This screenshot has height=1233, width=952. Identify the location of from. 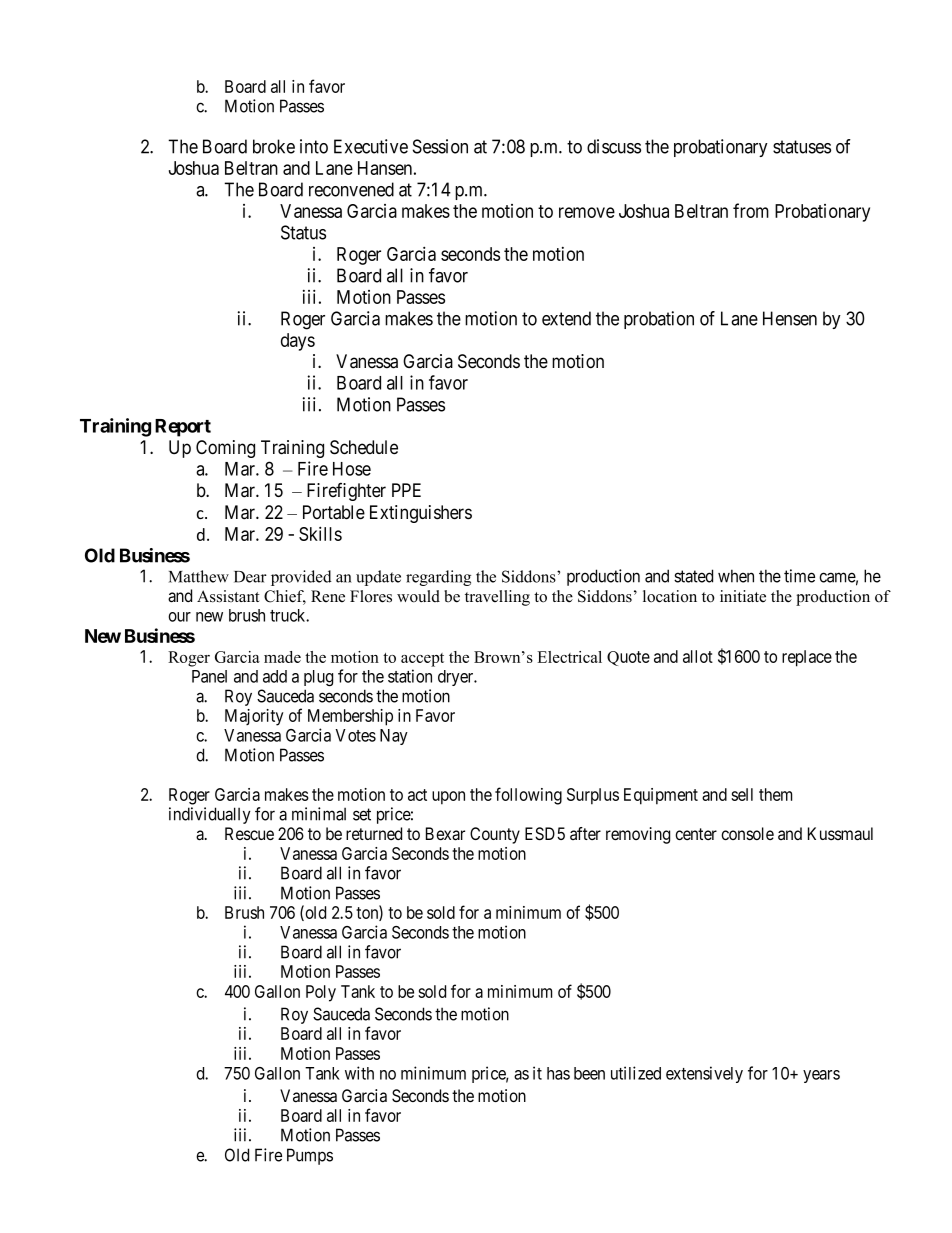
(751, 210).
